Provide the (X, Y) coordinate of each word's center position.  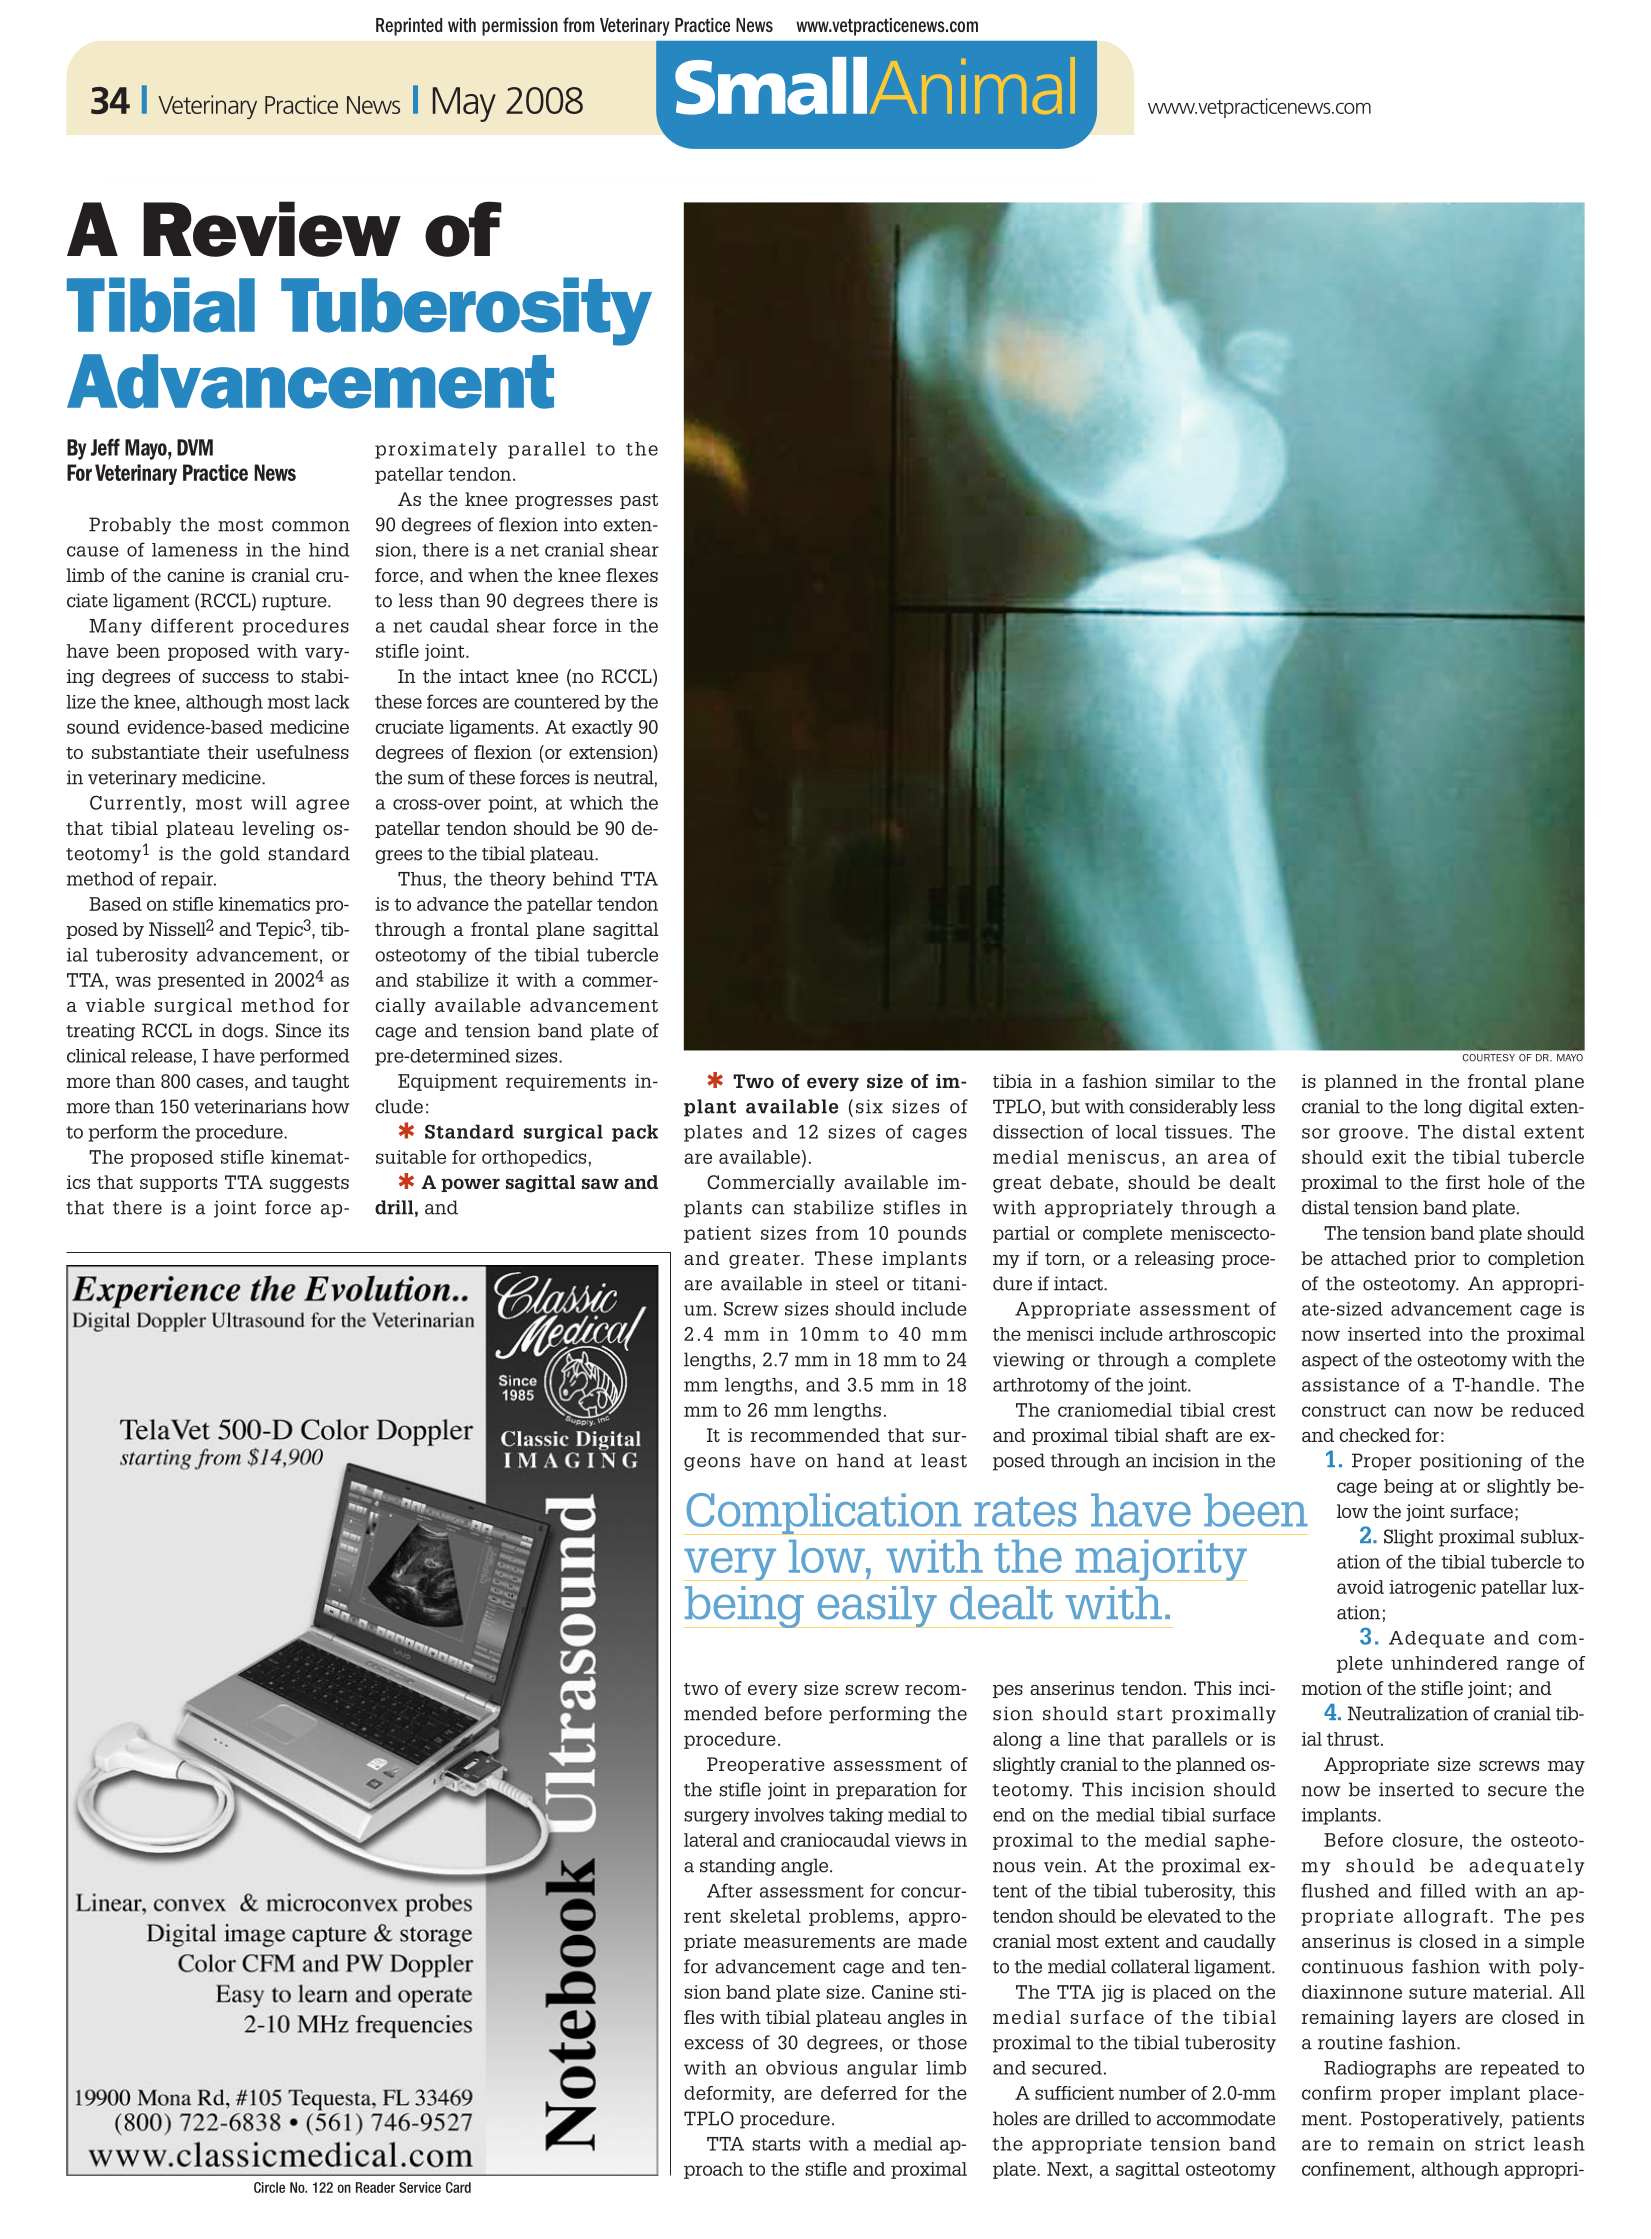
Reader (375, 2187)
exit (1389, 1157)
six (869, 1106)
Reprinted (409, 27)
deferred (859, 2093)
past (639, 501)
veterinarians (250, 1106)
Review (272, 229)
